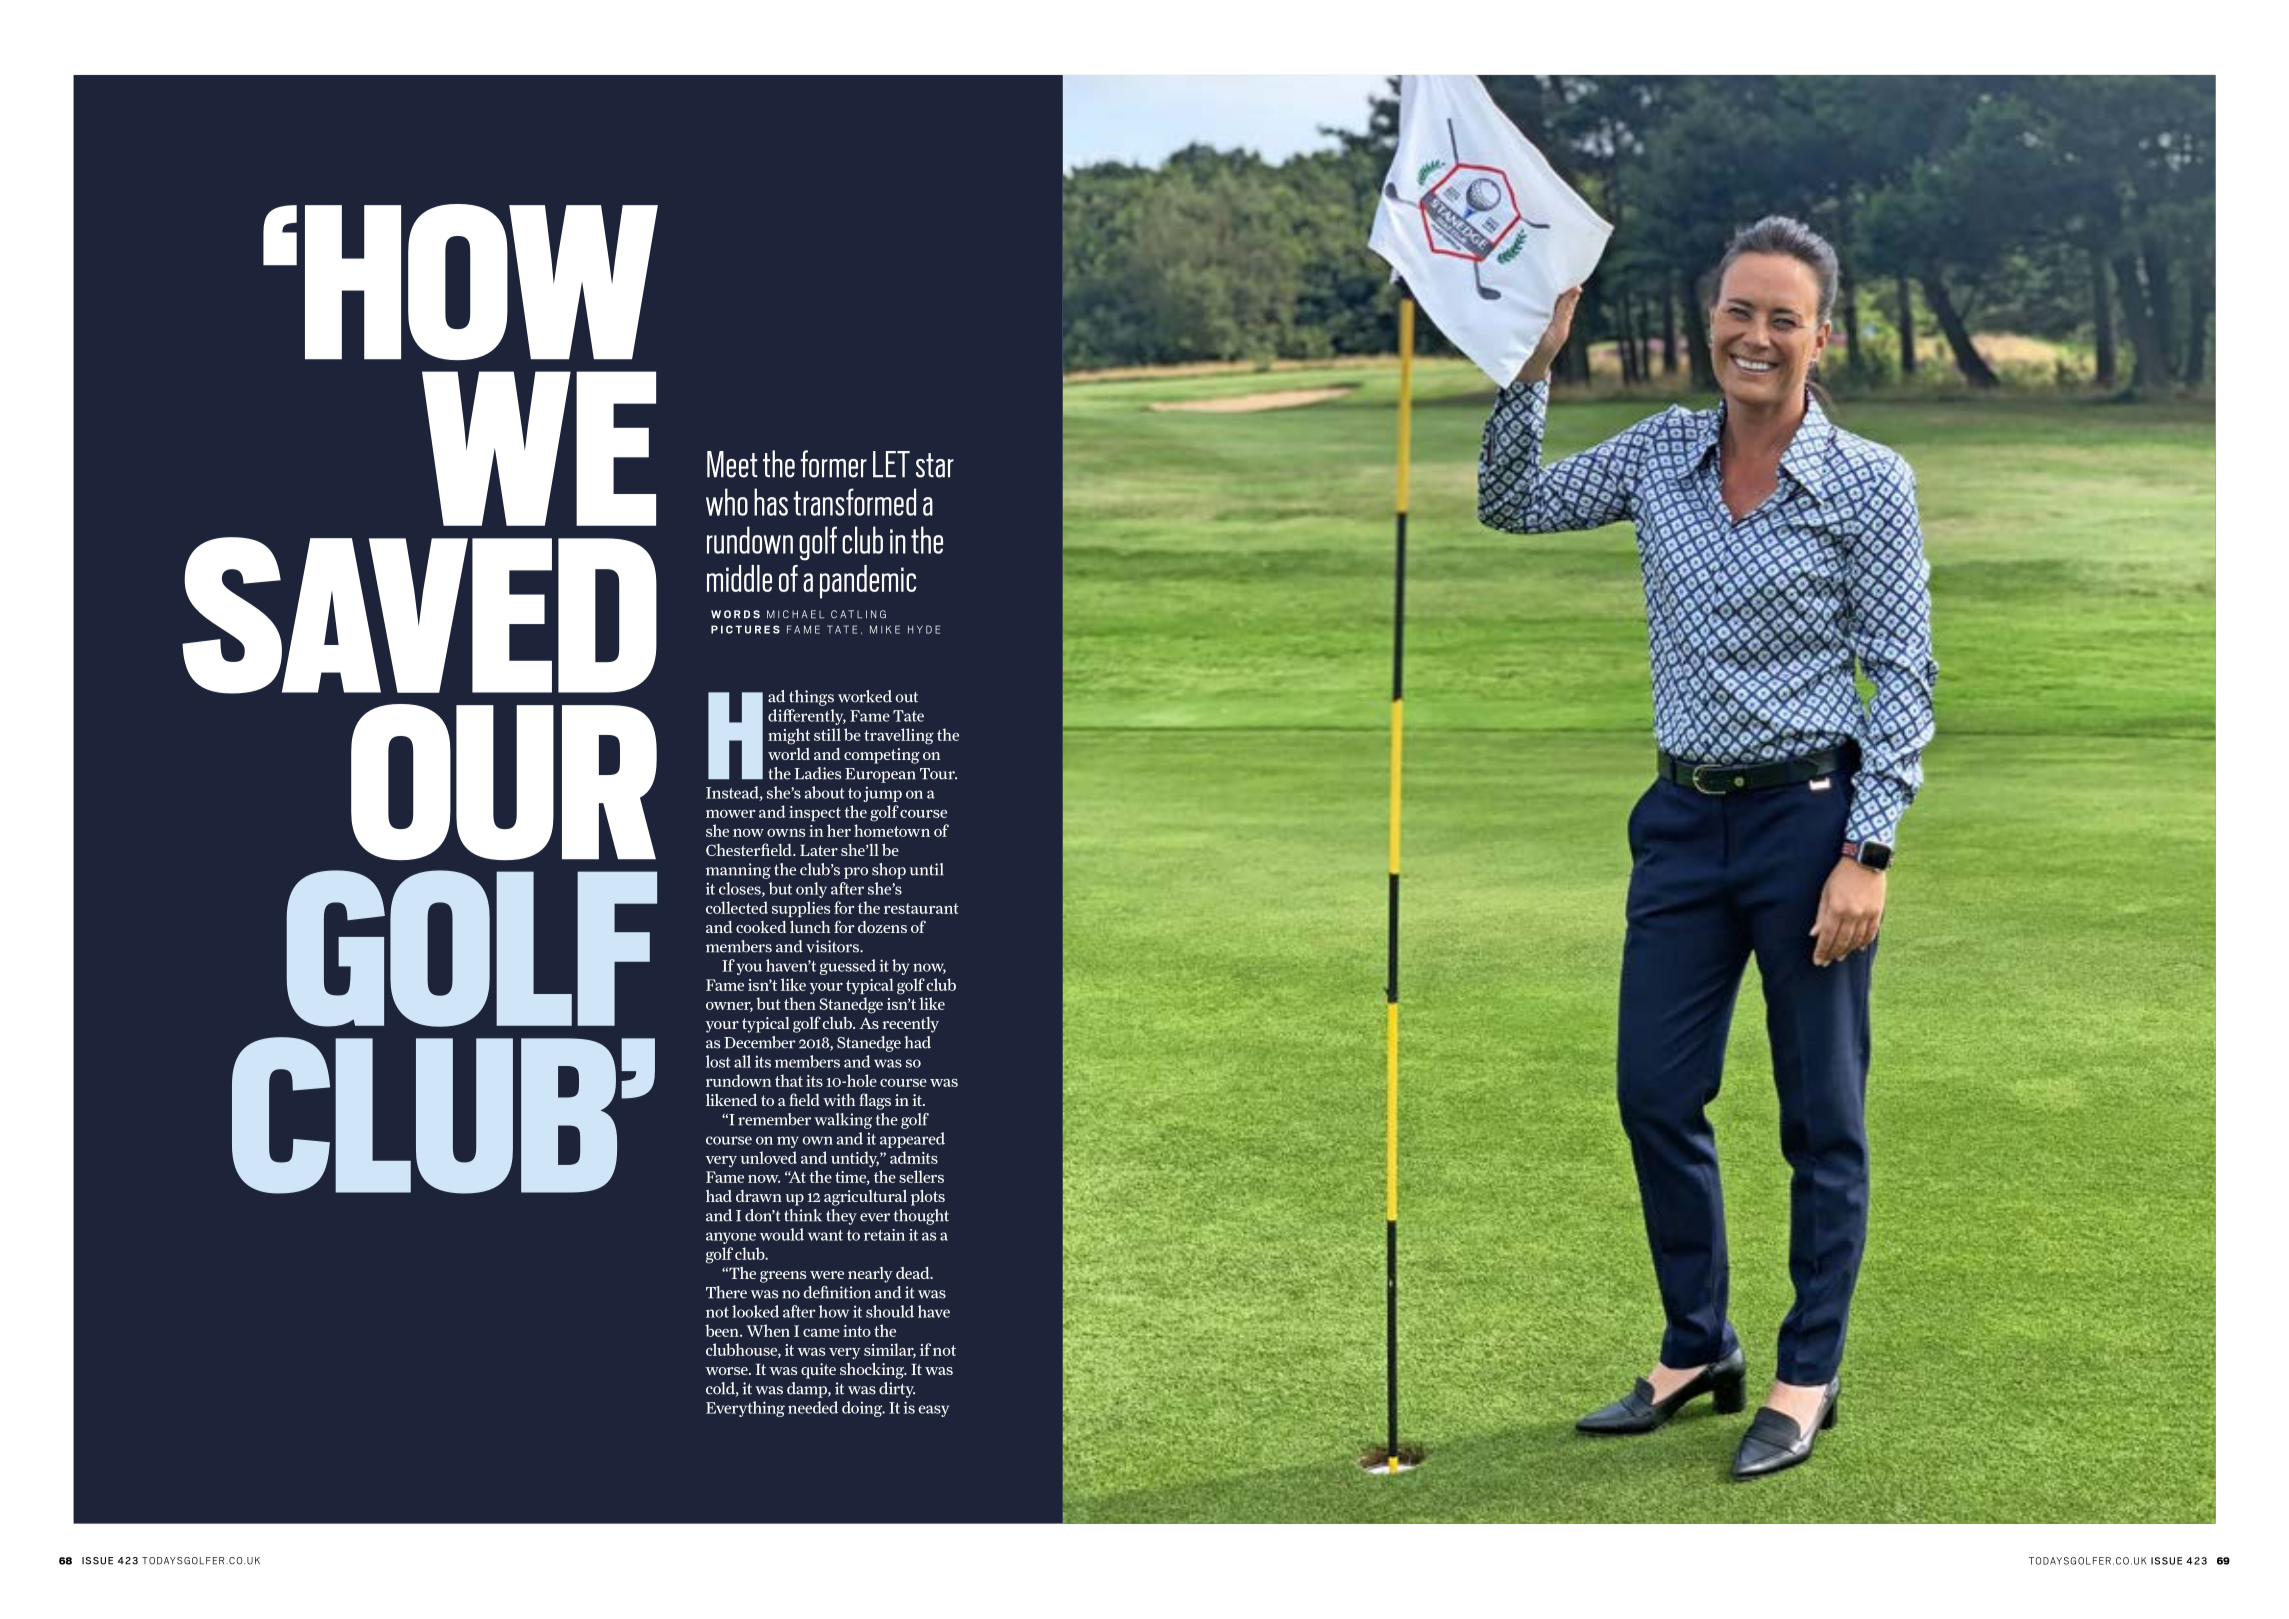  What do you see at coordinates (727, 502) in the image?
I see `who` at bounding box center [727, 502].
